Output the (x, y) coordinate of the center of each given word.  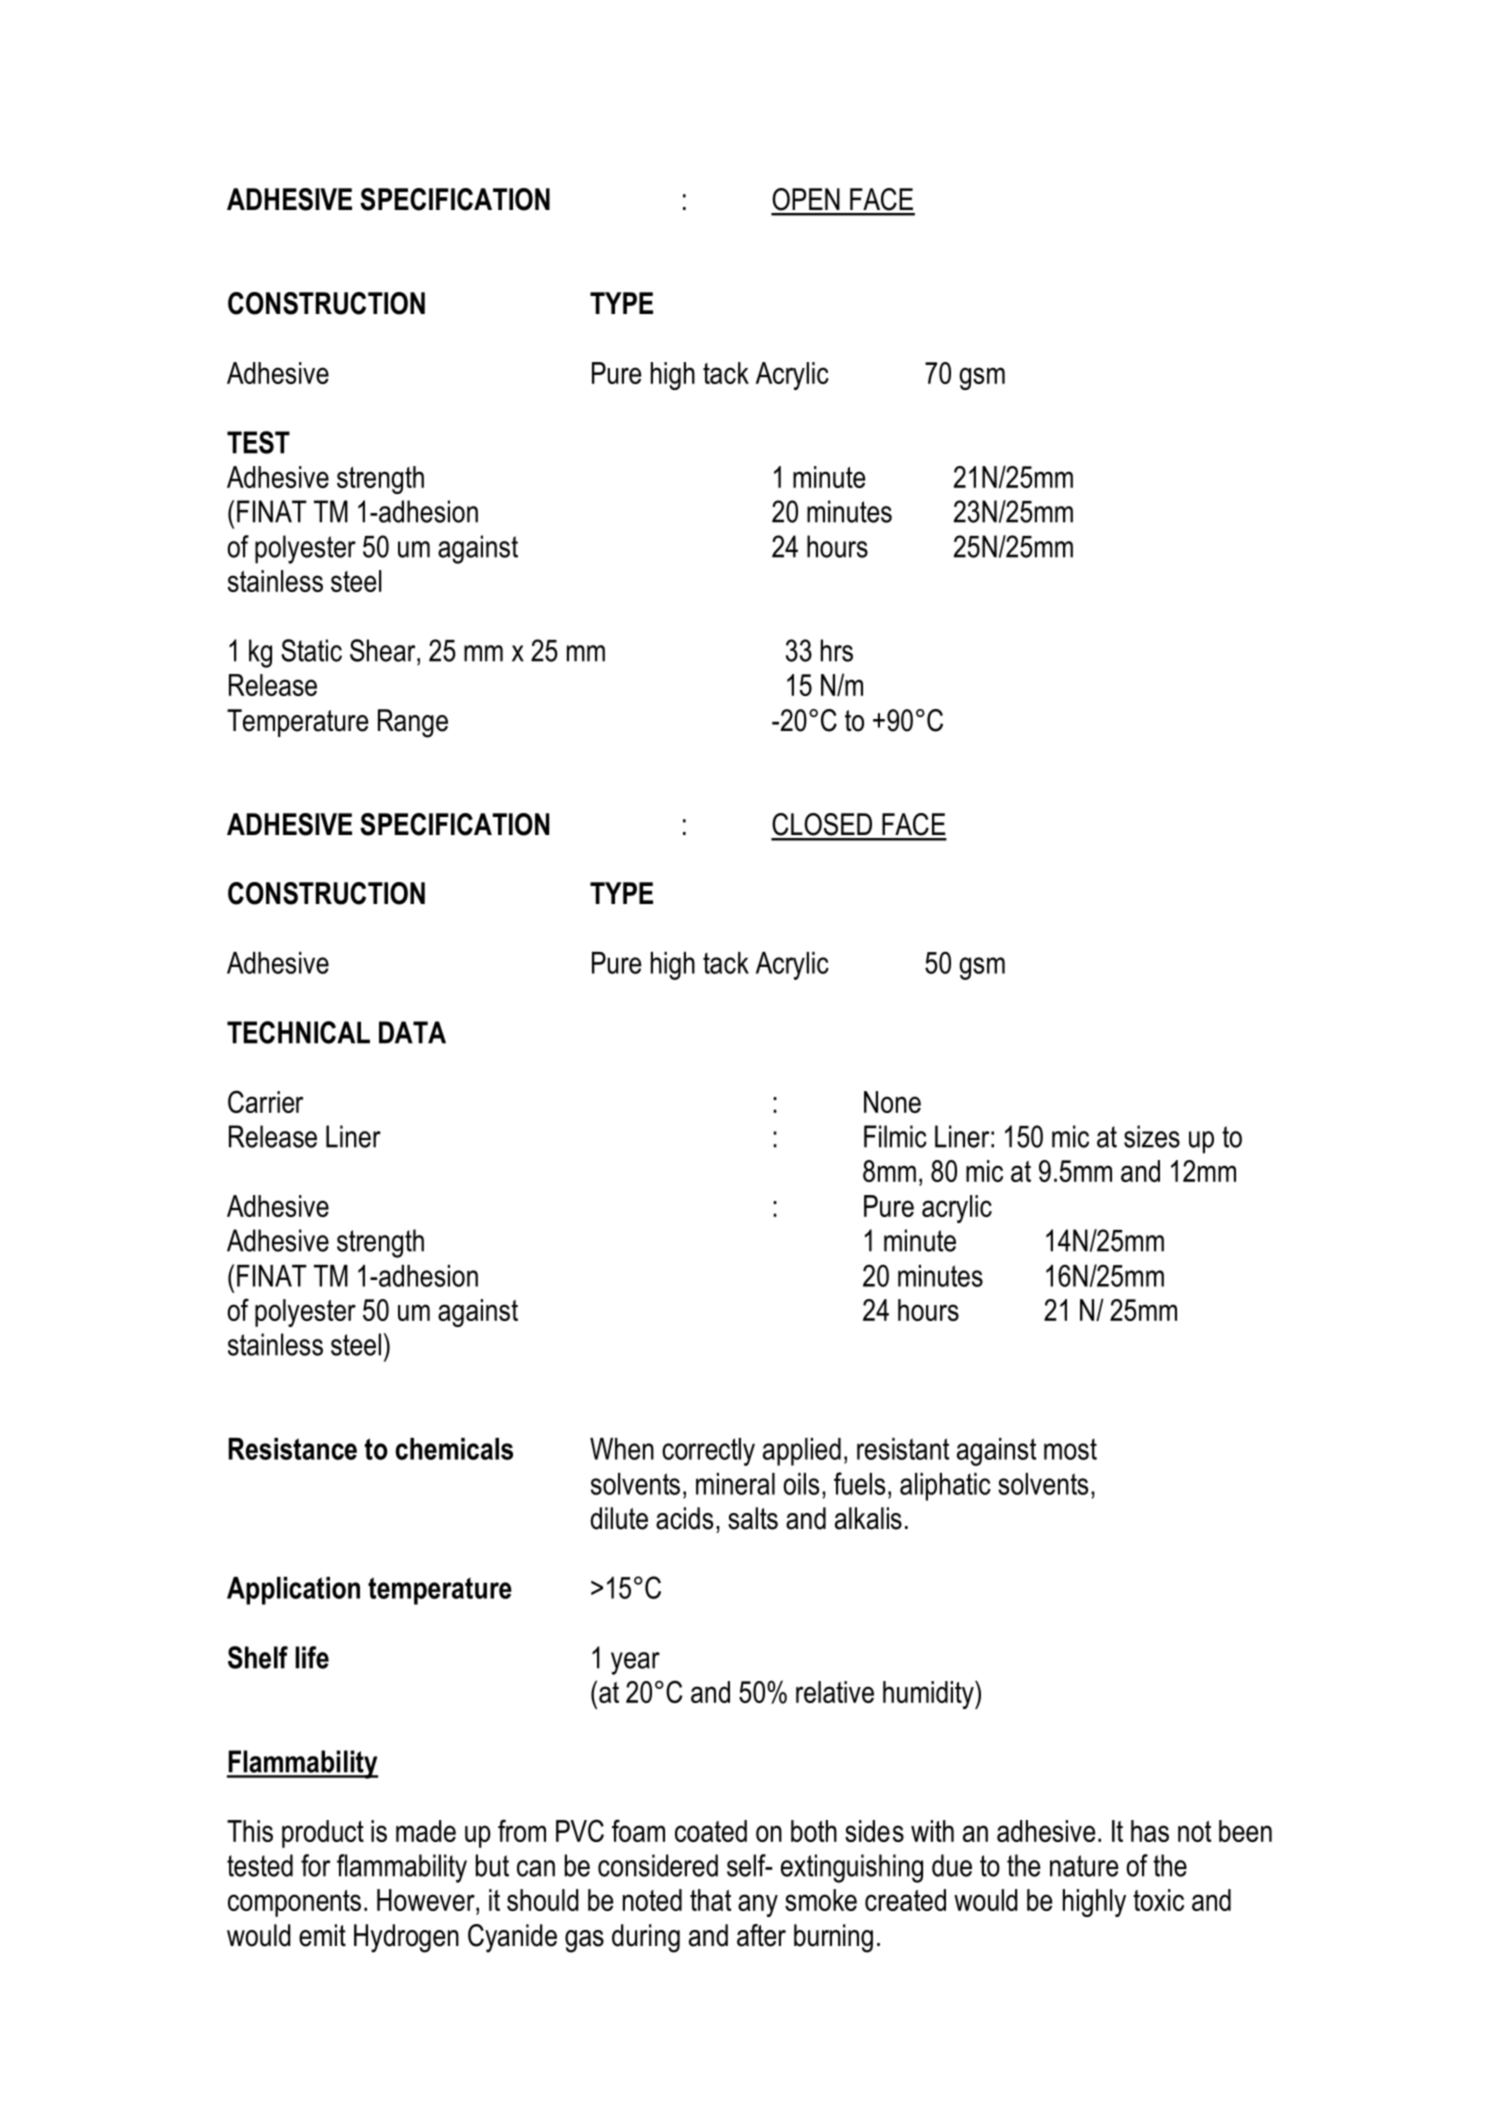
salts (753, 1518)
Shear (384, 650)
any (758, 1905)
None (892, 1102)
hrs (837, 650)
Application (293, 1591)
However (427, 1901)
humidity (929, 1694)
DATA (412, 1032)
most (1070, 1449)
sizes (1152, 1136)
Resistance (293, 1449)
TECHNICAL (298, 1032)
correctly (708, 1452)
